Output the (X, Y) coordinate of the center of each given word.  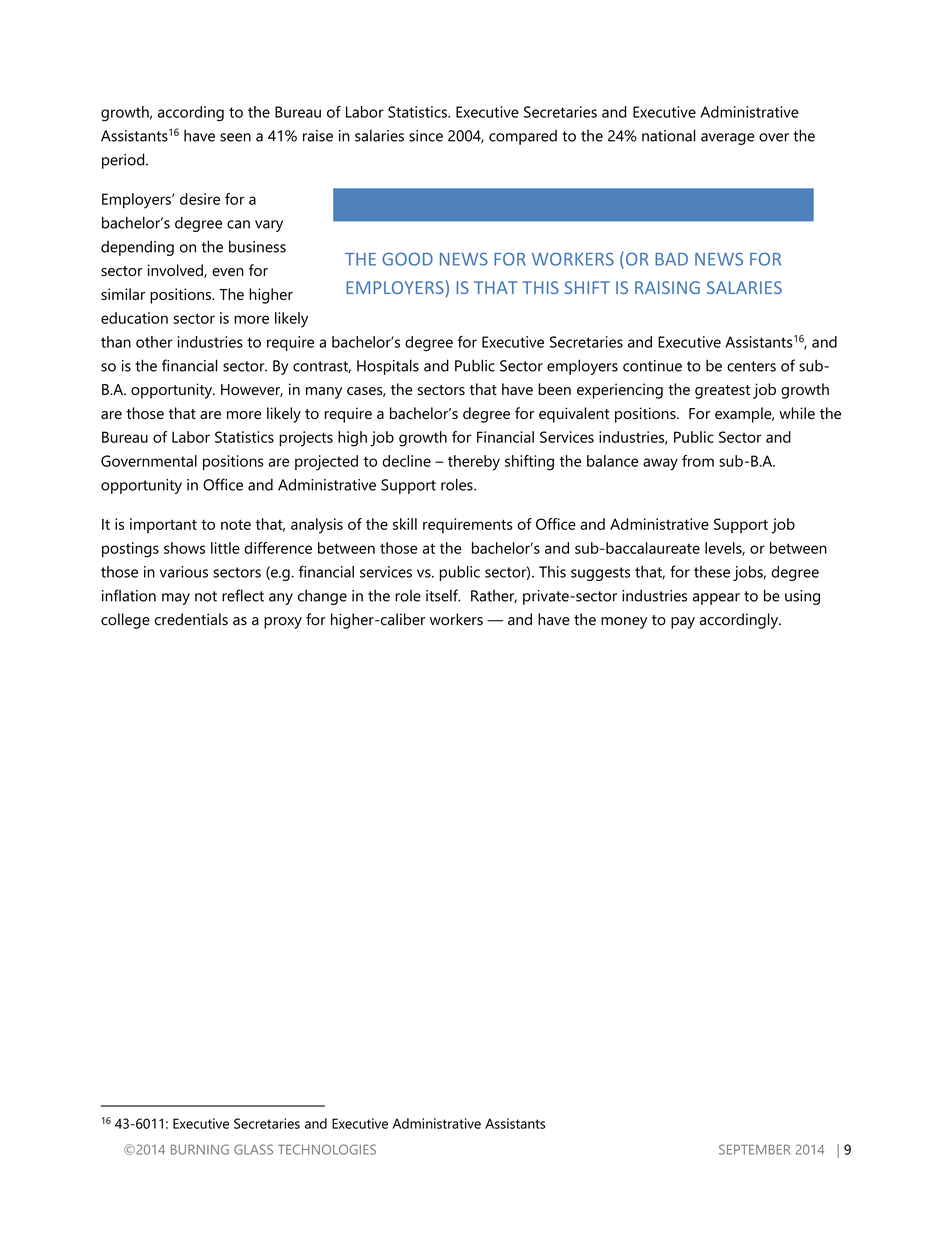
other (154, 342)
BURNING (200, 1149)
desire (200, 199)
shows (184, 548)
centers (751, 366)
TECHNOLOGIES (327, 1149)
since (426, 136)
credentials (191, 619)
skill (405, 524)
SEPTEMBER (755, 1149)
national (668, 135)
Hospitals (388, 367)
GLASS (253, 1149)
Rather (494, 596)
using (802, 597)
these (712, 572)
